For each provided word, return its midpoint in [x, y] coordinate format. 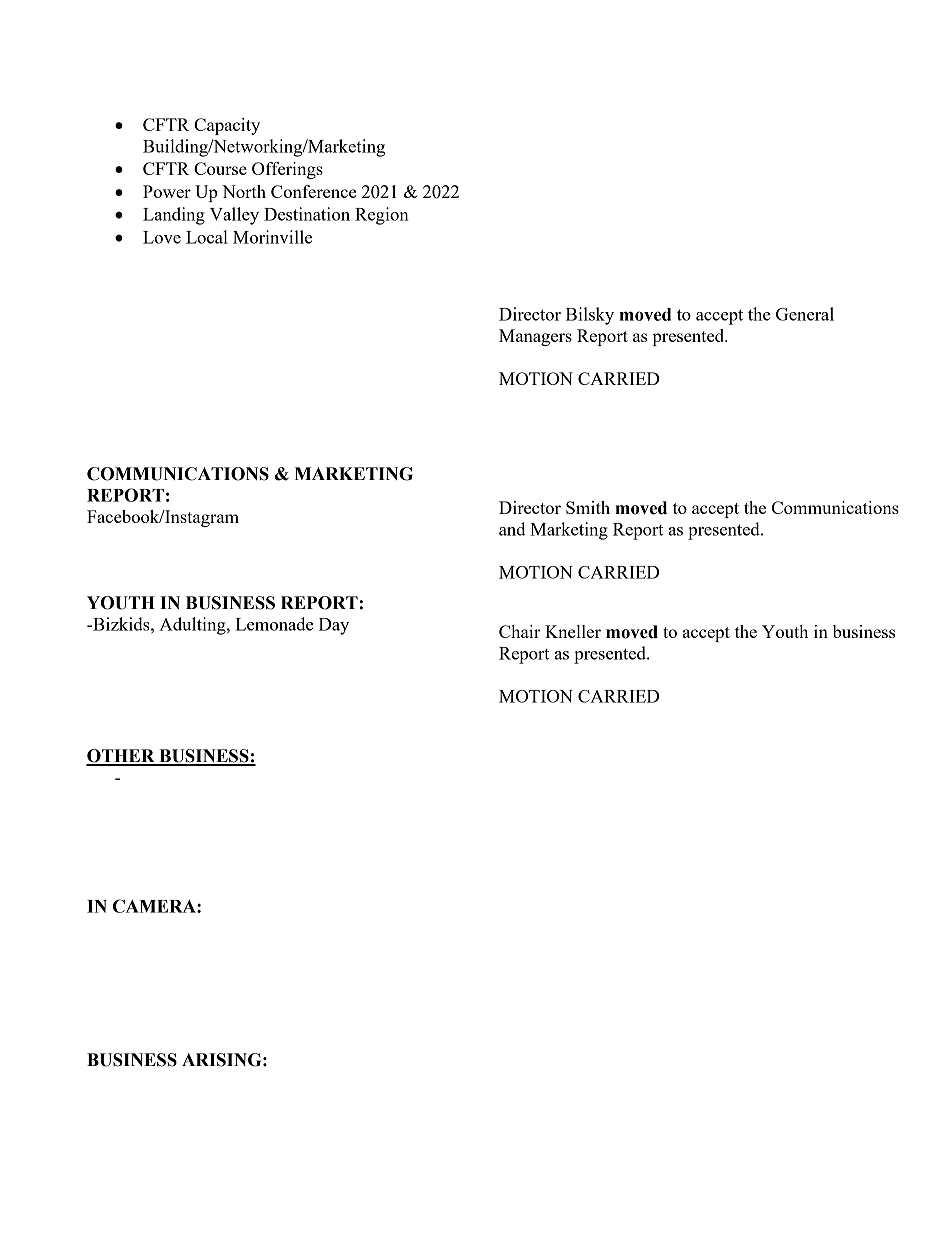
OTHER [121, 757]
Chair [520, 631]
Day [334, 626]
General [805, 314]
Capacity [227, 126]
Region [382, 216]
